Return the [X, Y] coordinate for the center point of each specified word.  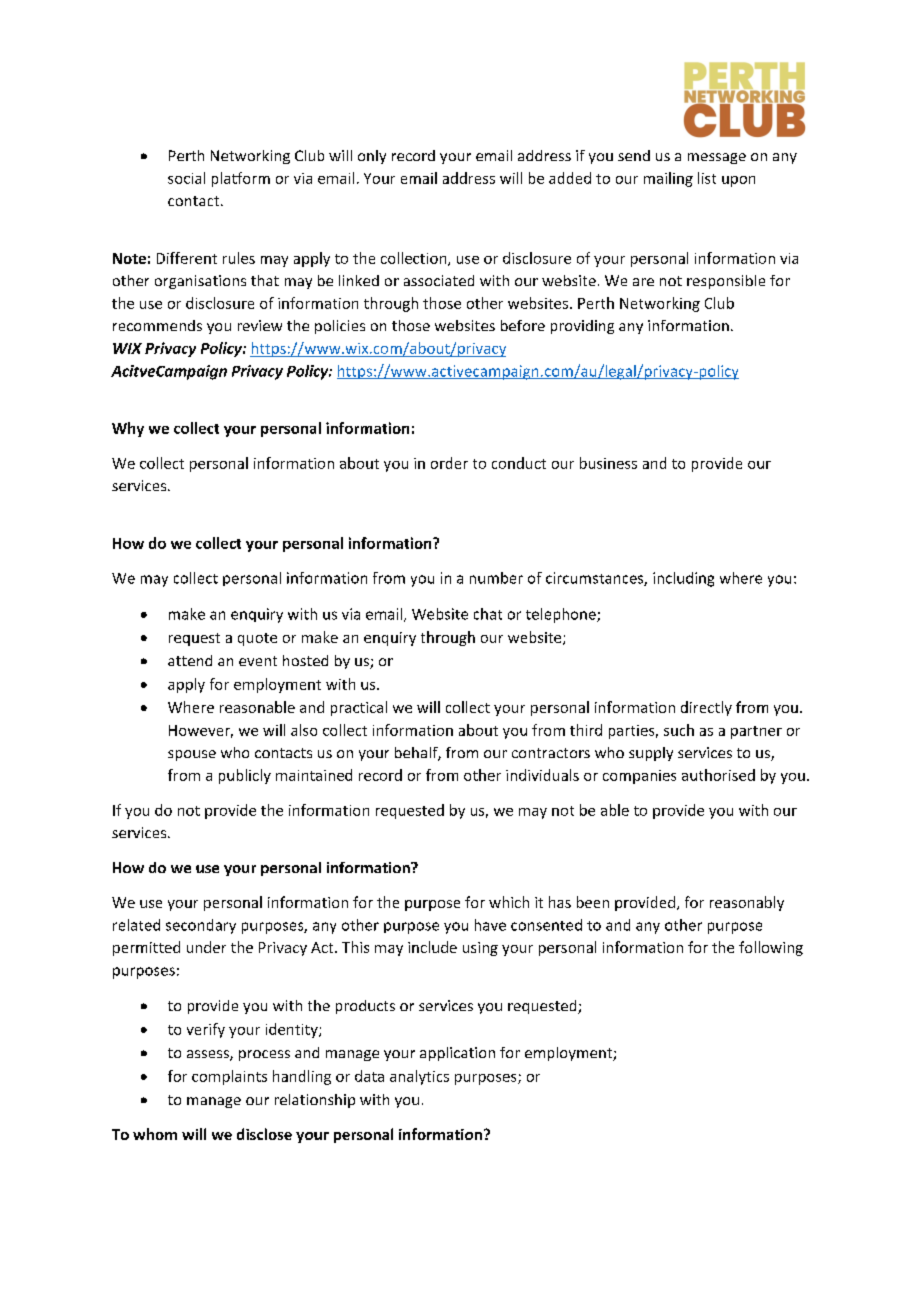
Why [128, 429]
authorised [718, 775]
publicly [245, 776]
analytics [419, 1077]
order [449, 463]
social [186, 178]
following [771, 948]
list [707, 178]
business [608, 463]
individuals [542, 775]
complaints [229, 1077]
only [372, 157]
